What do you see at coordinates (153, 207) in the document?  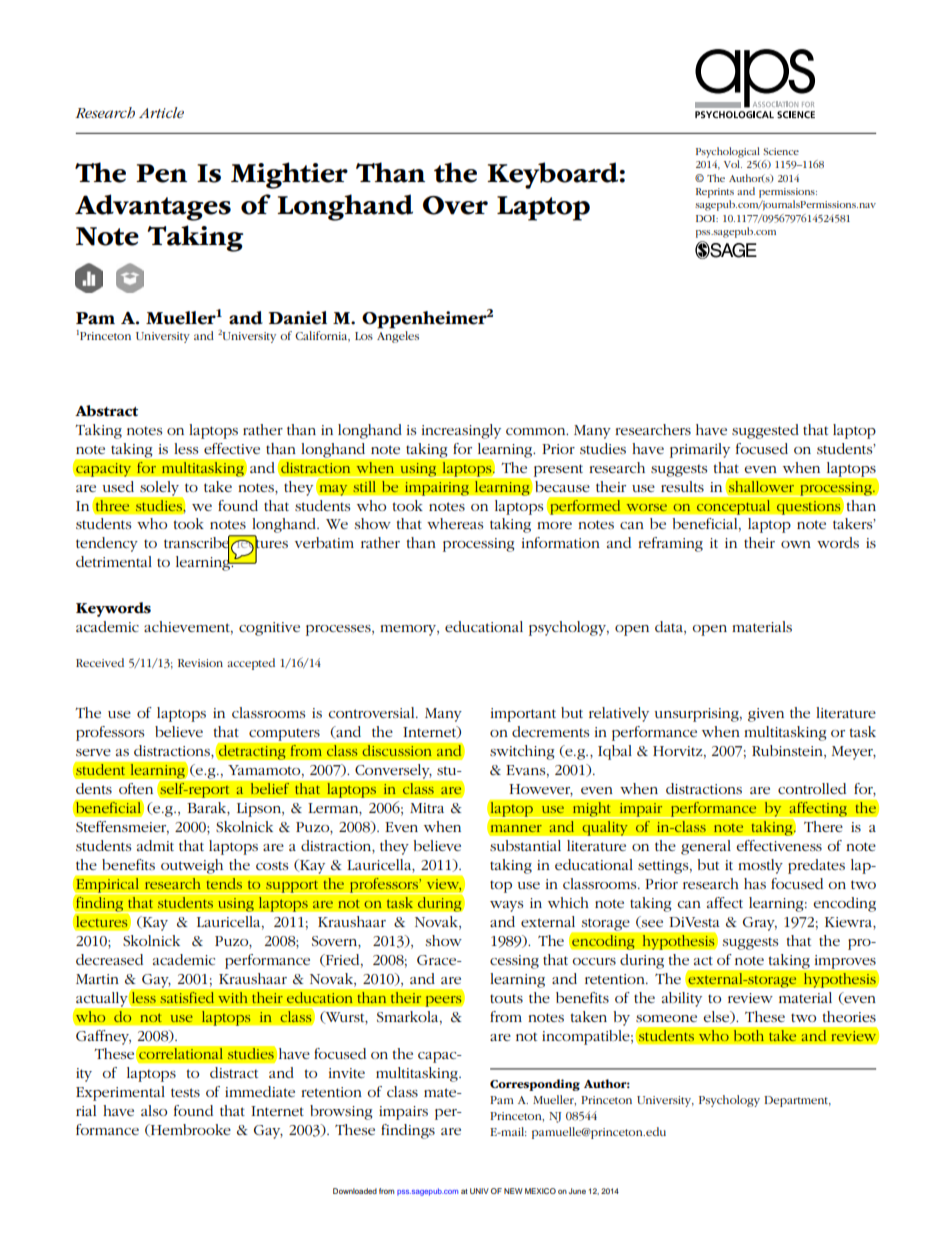 I see `Advantages` at bounding box center [153, 207].
